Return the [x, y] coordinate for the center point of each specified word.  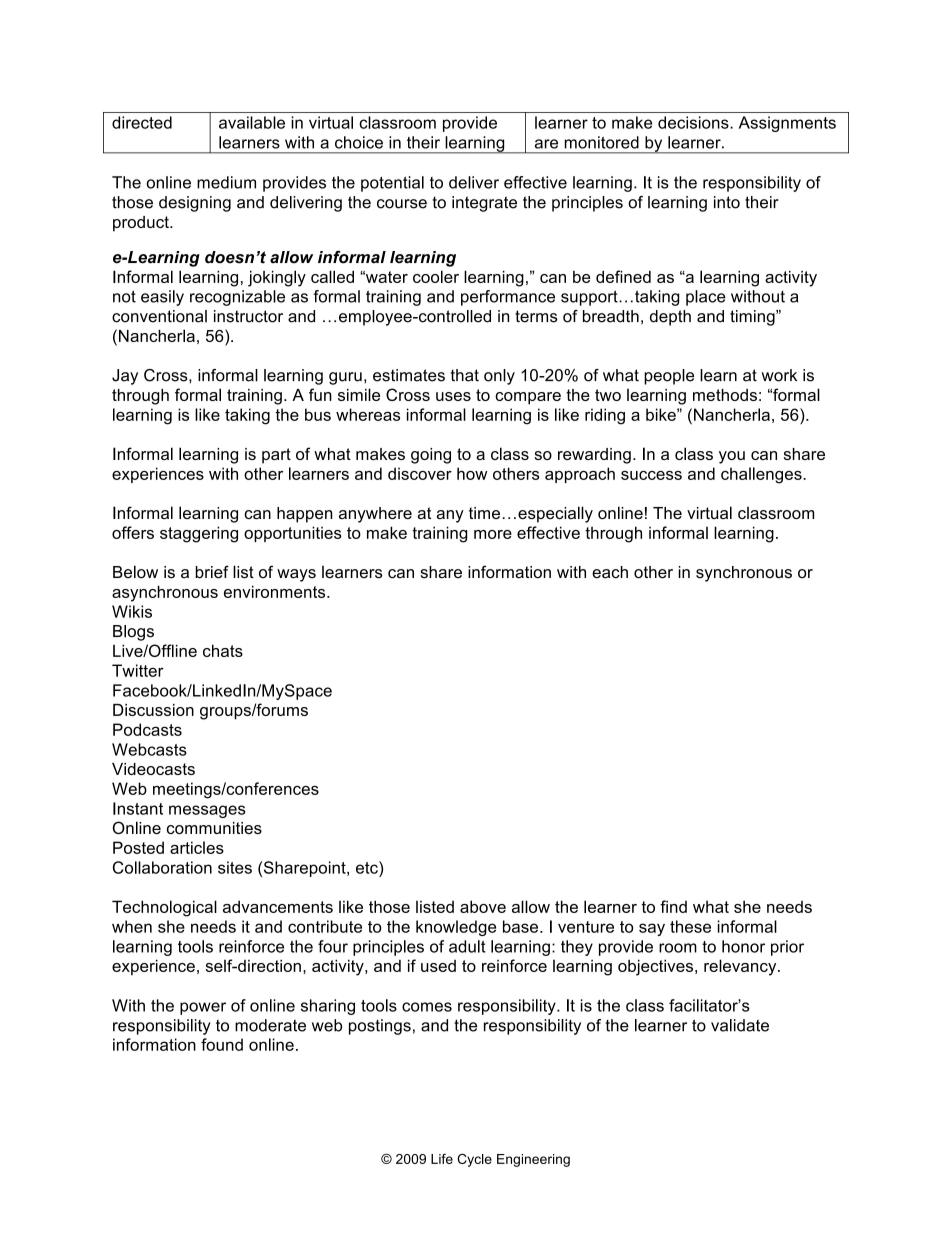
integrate [484, 204]
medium [226, 182]
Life [442, 1159]
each [610, 572]
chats [223, 651]
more [493, 534]
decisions [694, 122]
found [222, 1044]
